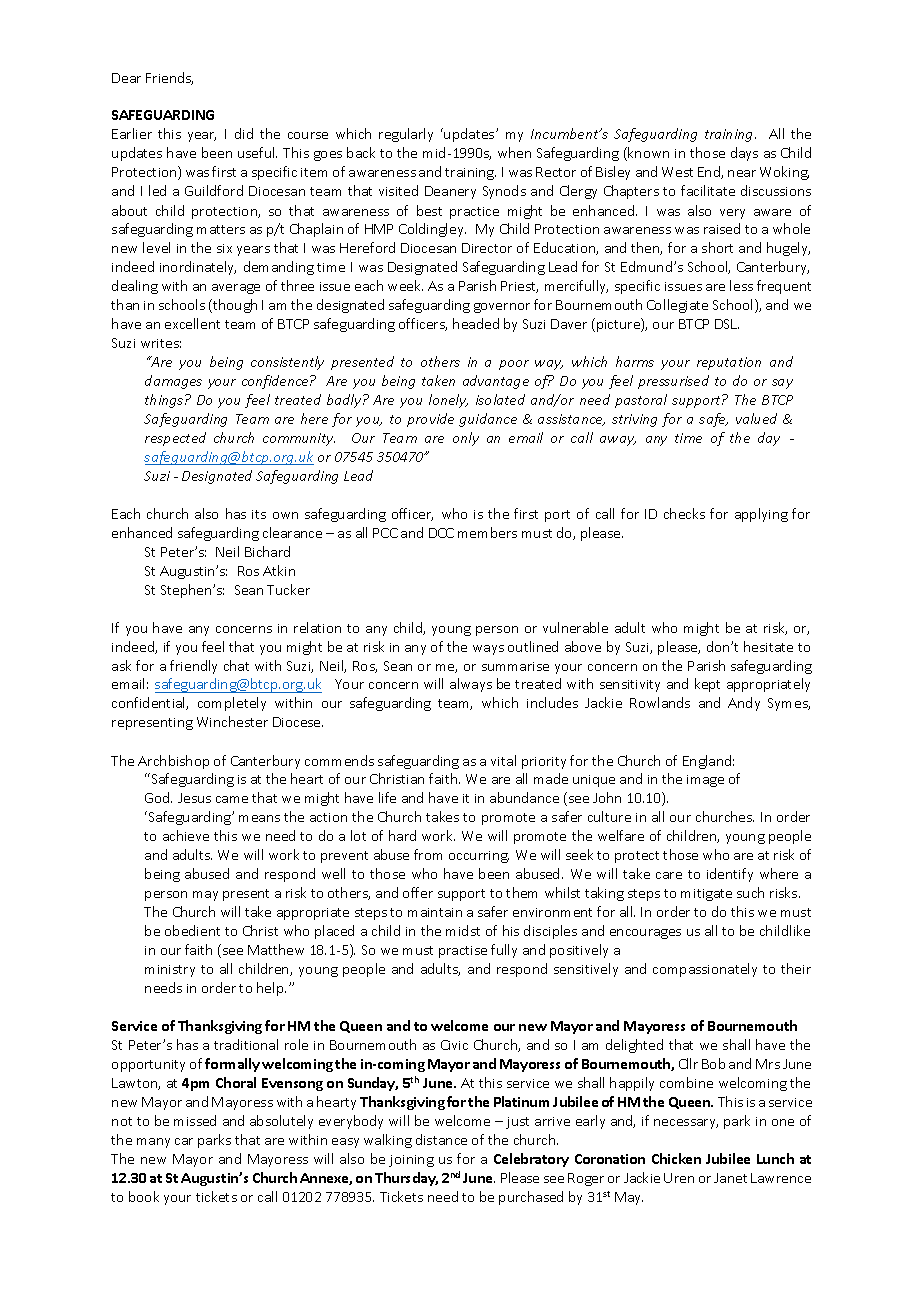  What do you see at coordinates (406, 135) in the page?
I see `regularly` at bounding box center [406, 135].
